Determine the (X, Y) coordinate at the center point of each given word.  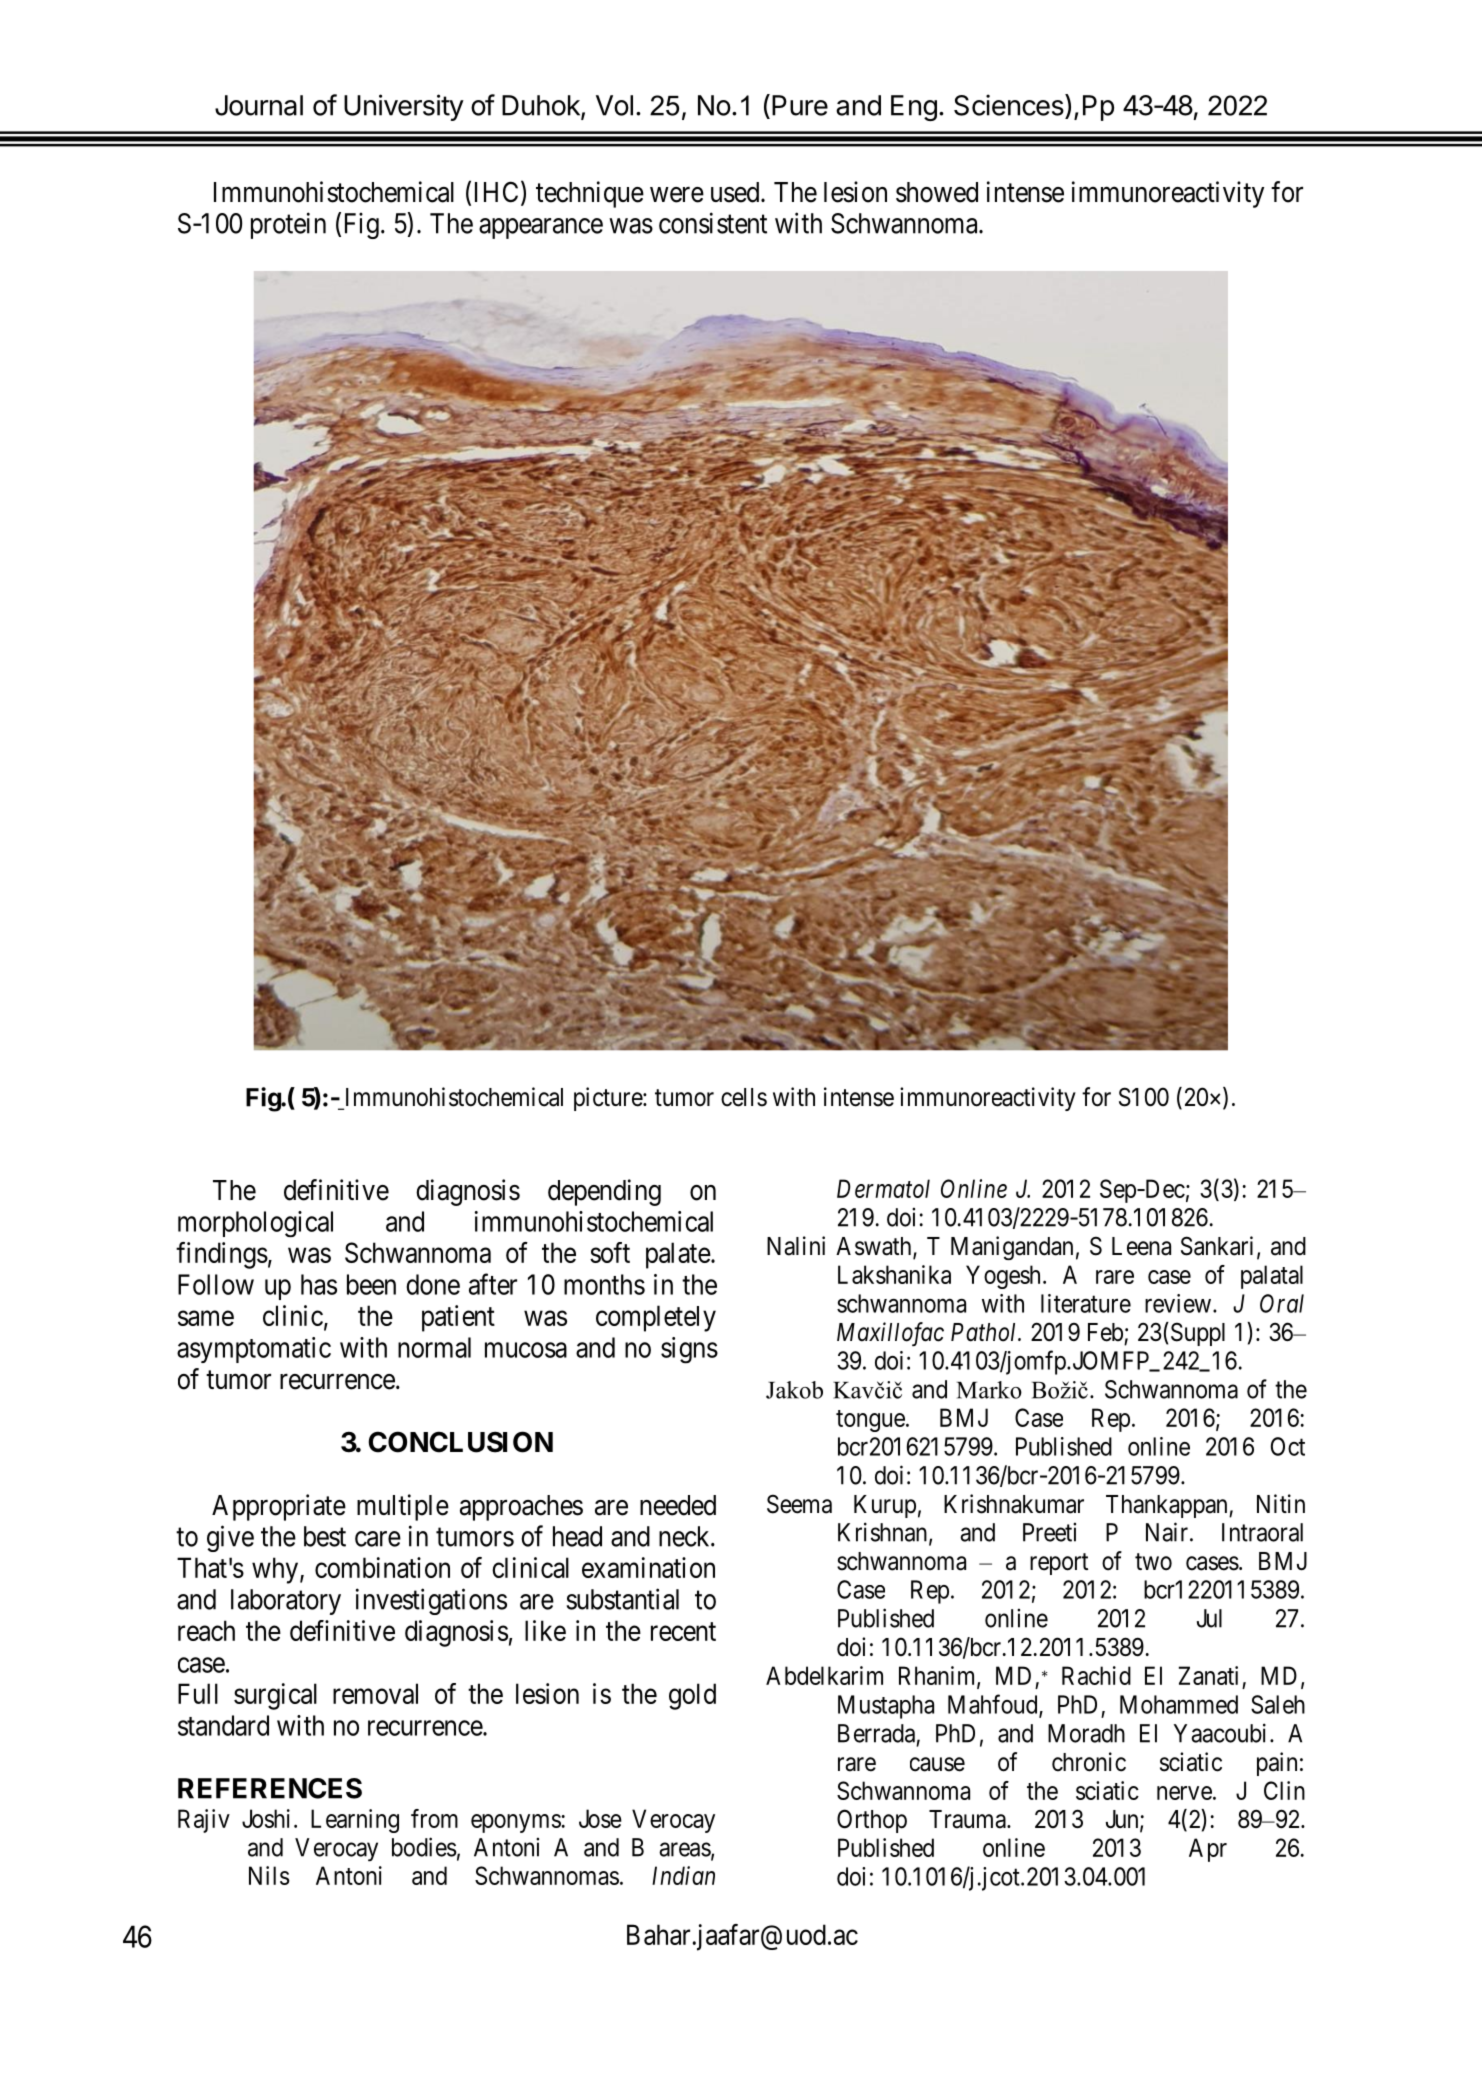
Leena (1141, 1246)
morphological (255, 1224)
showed (937, 192)
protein (288, 225)
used (736, 192)
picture (609, 1099)
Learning (355, 1821)
